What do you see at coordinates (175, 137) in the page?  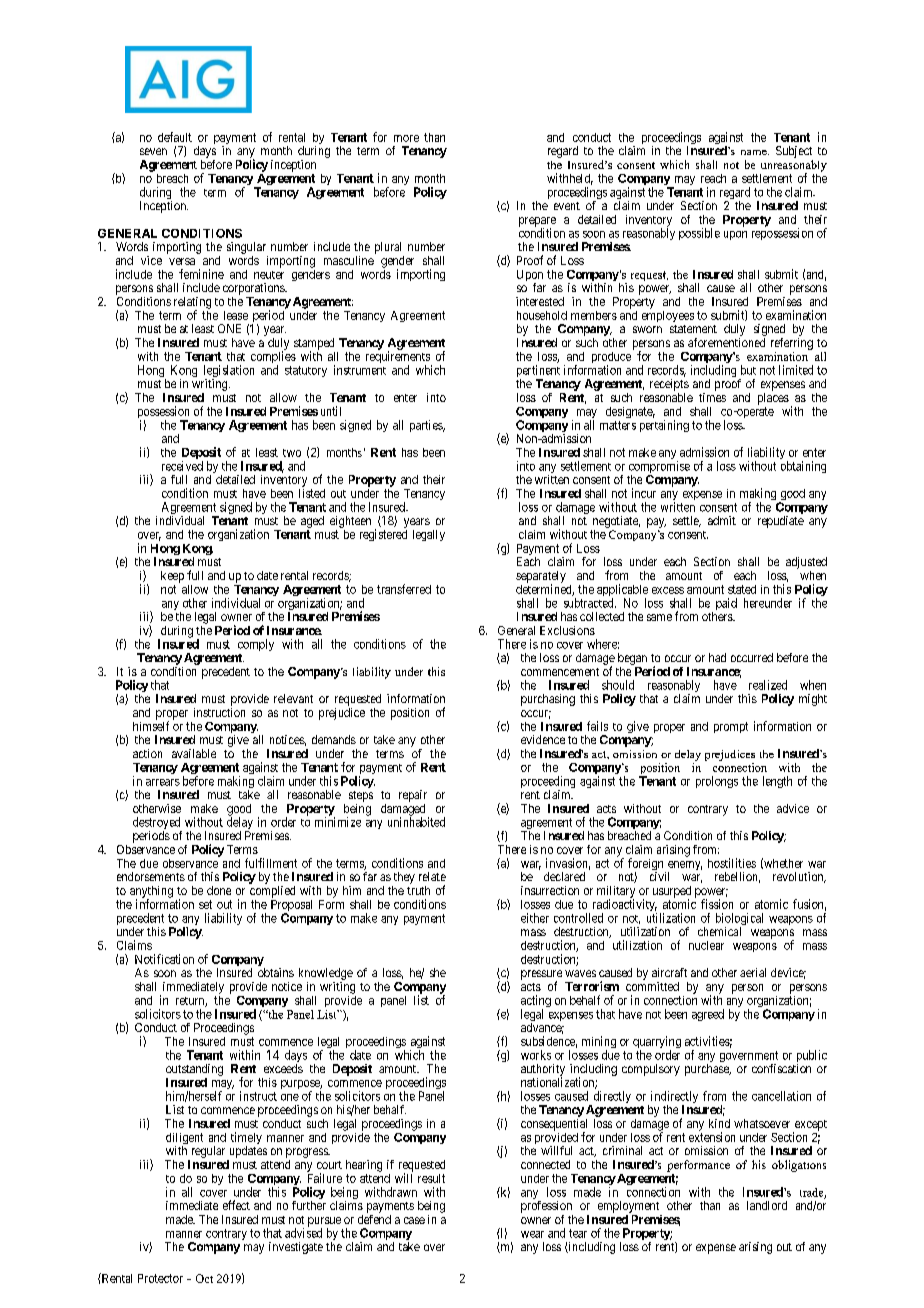 I see `default` at bounding box center [175, 137].
